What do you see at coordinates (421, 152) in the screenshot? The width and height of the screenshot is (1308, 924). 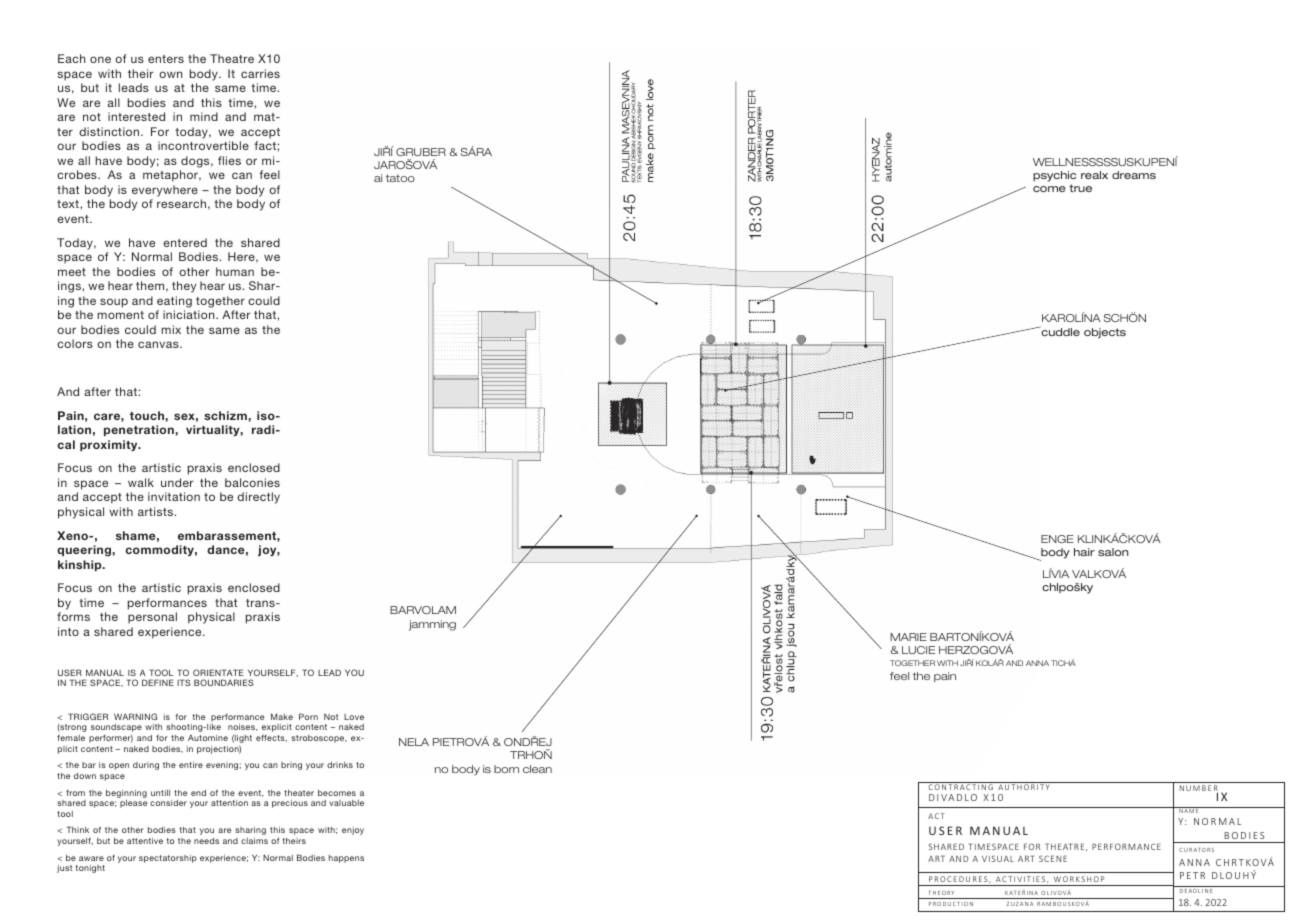 I see `GRUBER` at bounding box center [421, 152].
